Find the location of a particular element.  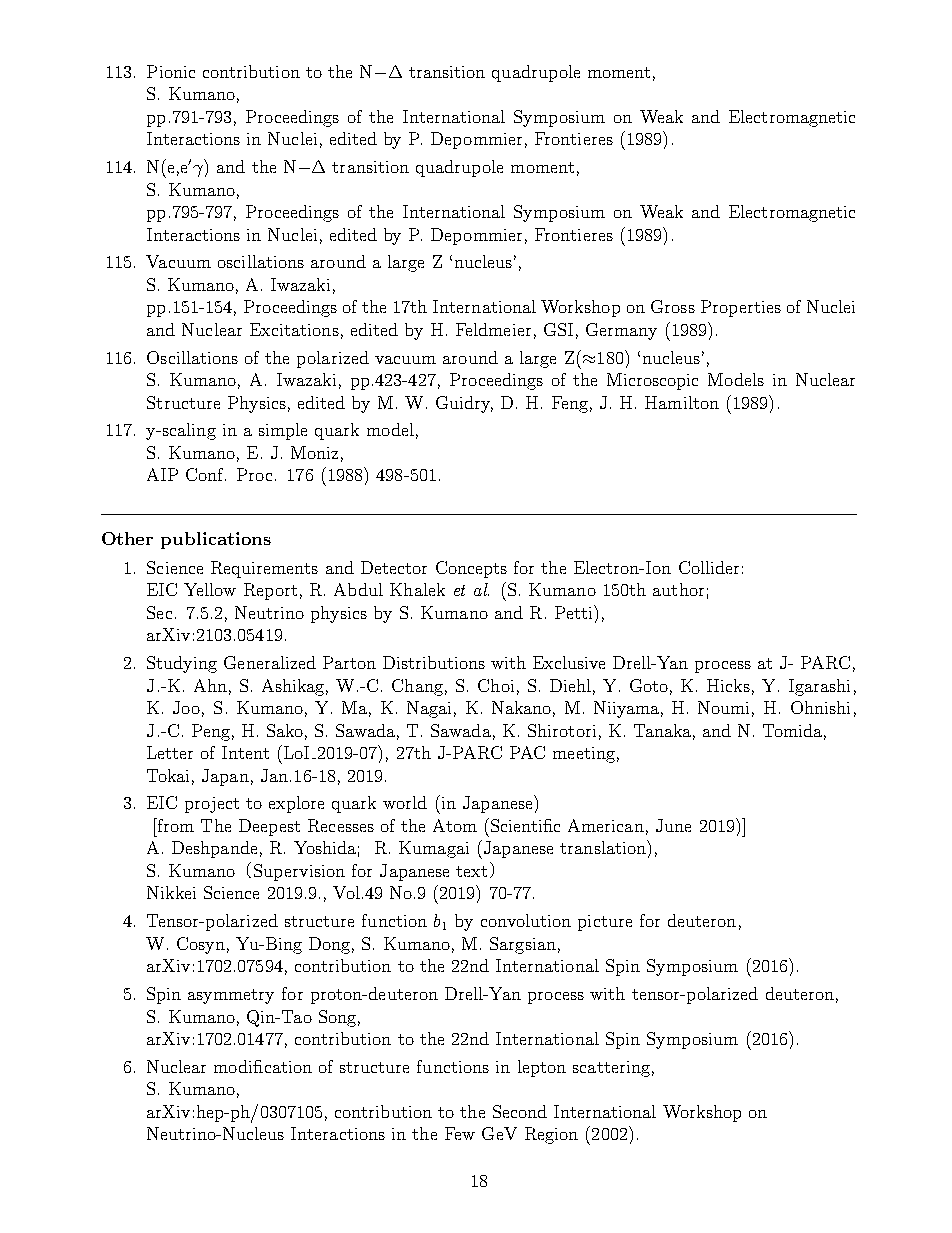

Tanaka is located at coordinates (662, 730).
